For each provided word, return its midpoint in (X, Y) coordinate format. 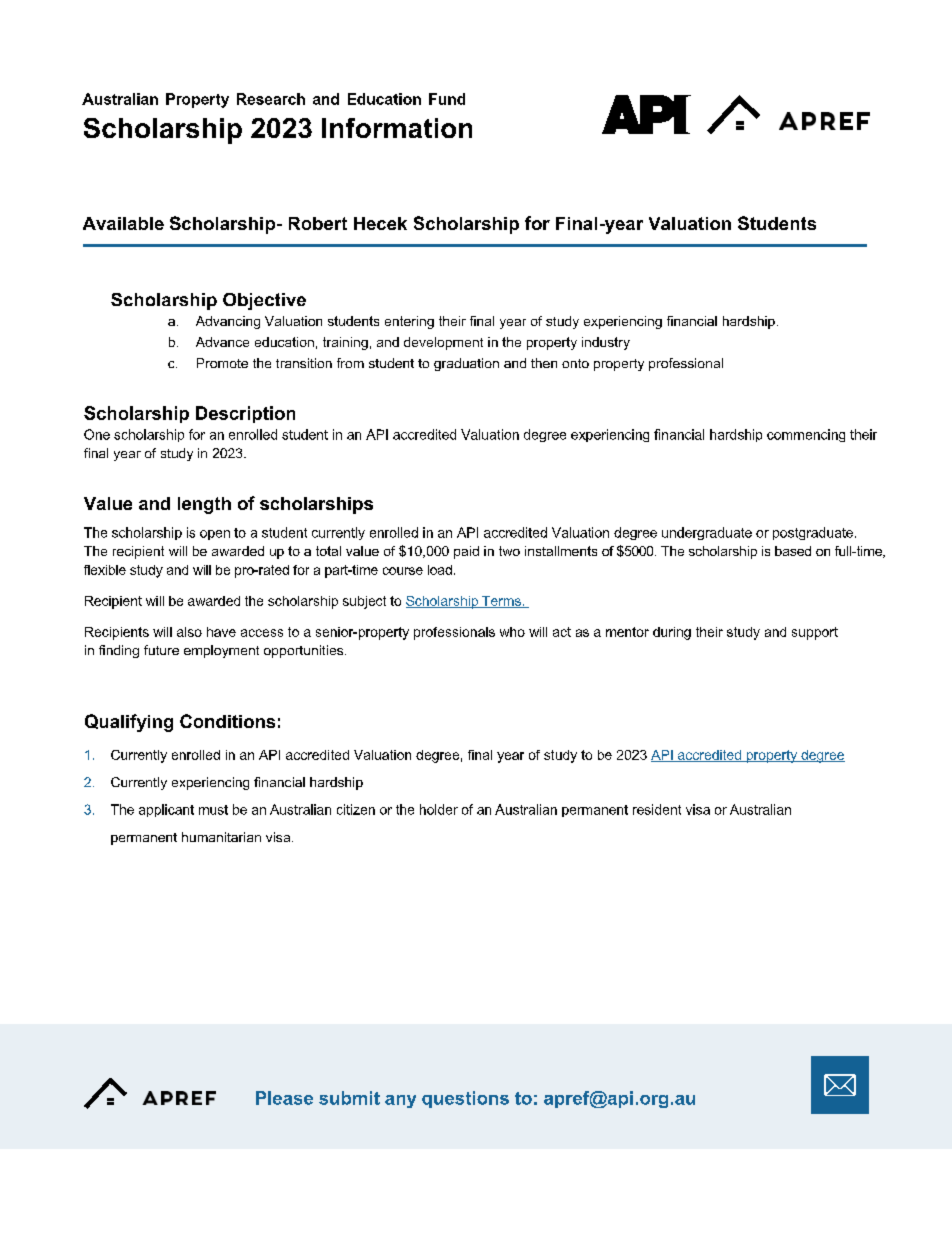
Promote (222, 363)
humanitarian (221, 837)
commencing (806, 435)
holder (439, 809)
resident (657, 809)
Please (284, 1098)
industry (606, 343)
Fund (447, 99)
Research (271, 99)
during (672, 633)
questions (465, 1099)
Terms (501, 602)
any (400, 1101)
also (189, 632)
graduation (466, 364)
